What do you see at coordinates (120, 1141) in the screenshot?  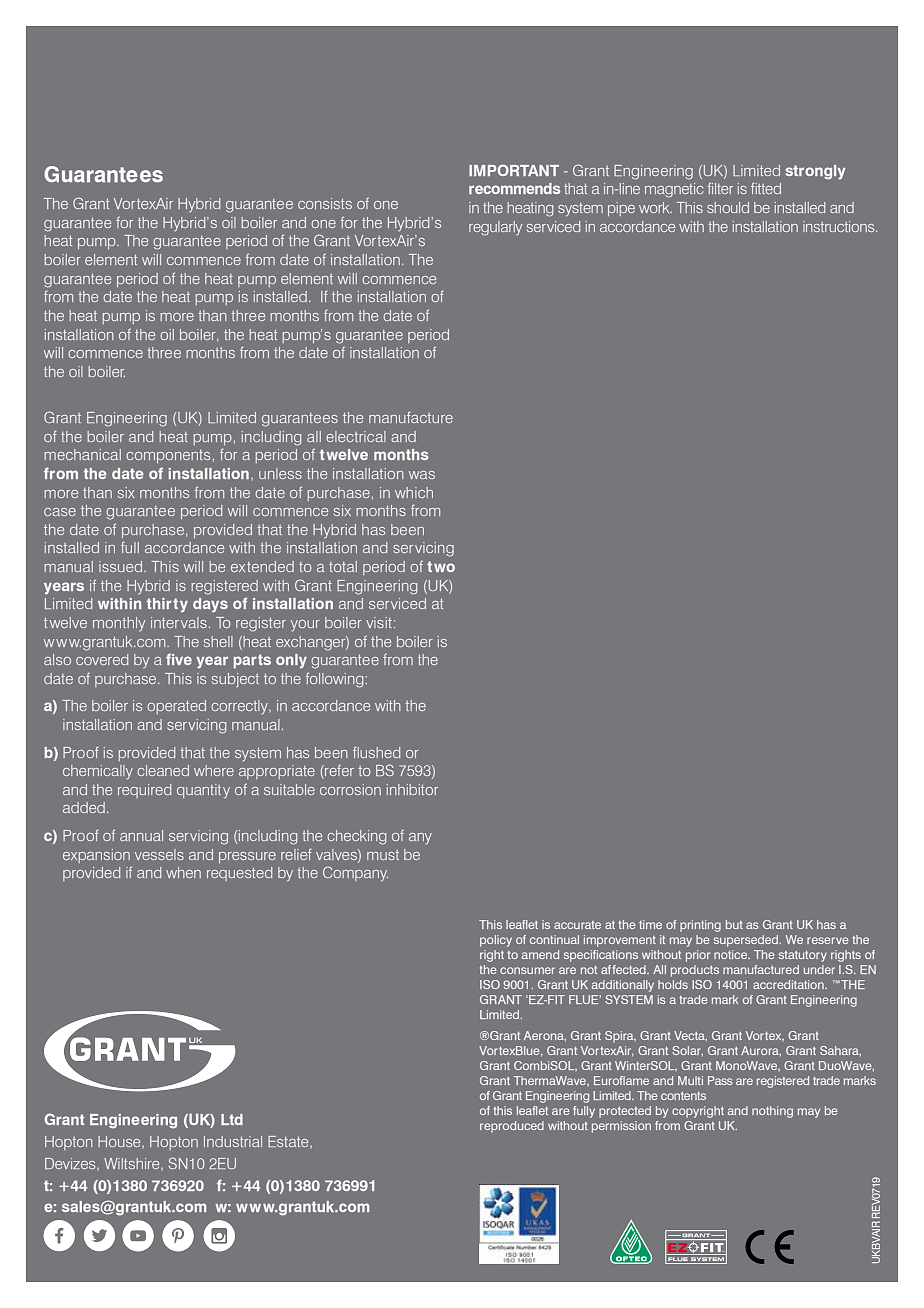 I see `House` at bounding box center [120, 1141].
